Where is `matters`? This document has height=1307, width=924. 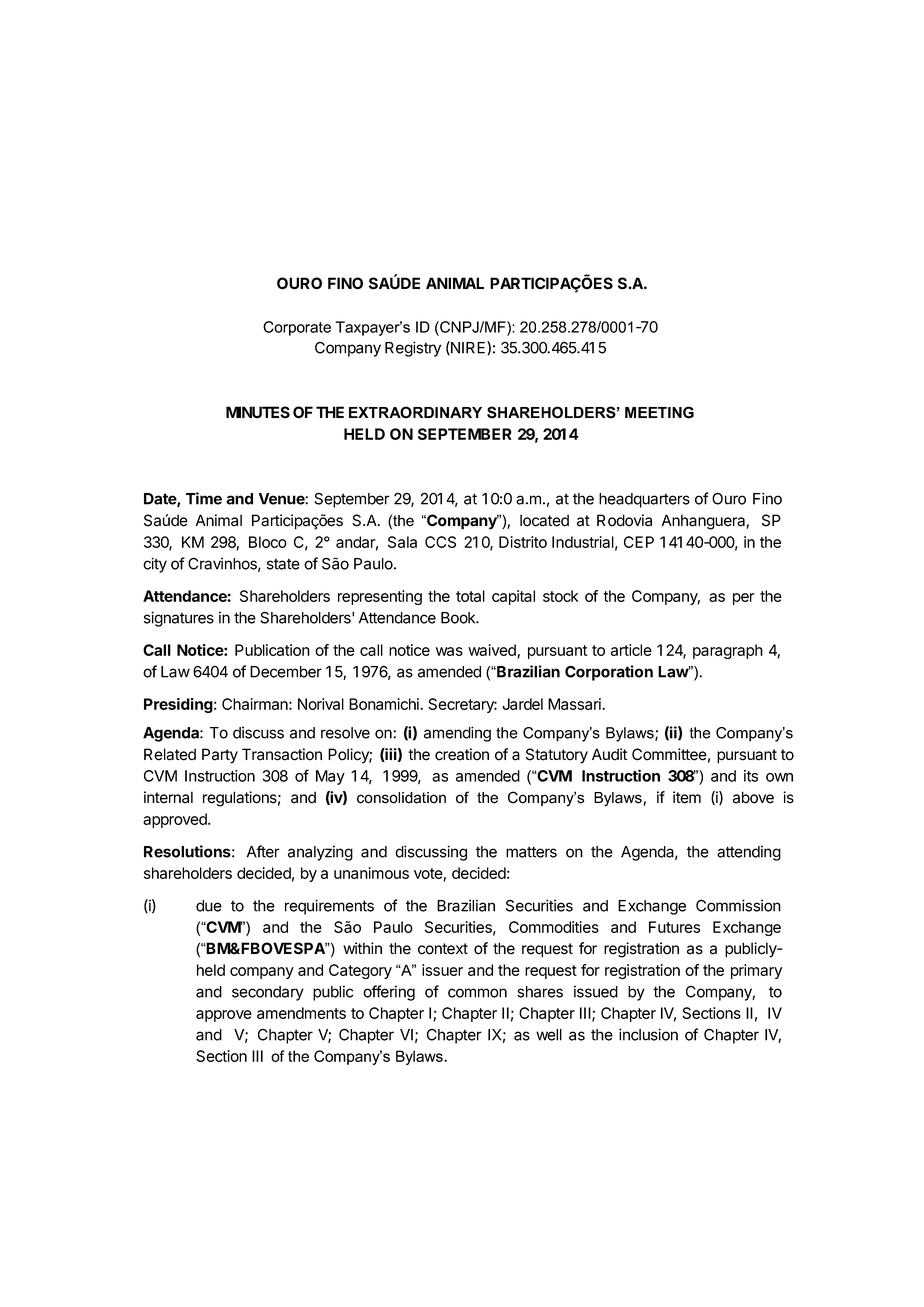 matters is located at coordinates (531, 852).
